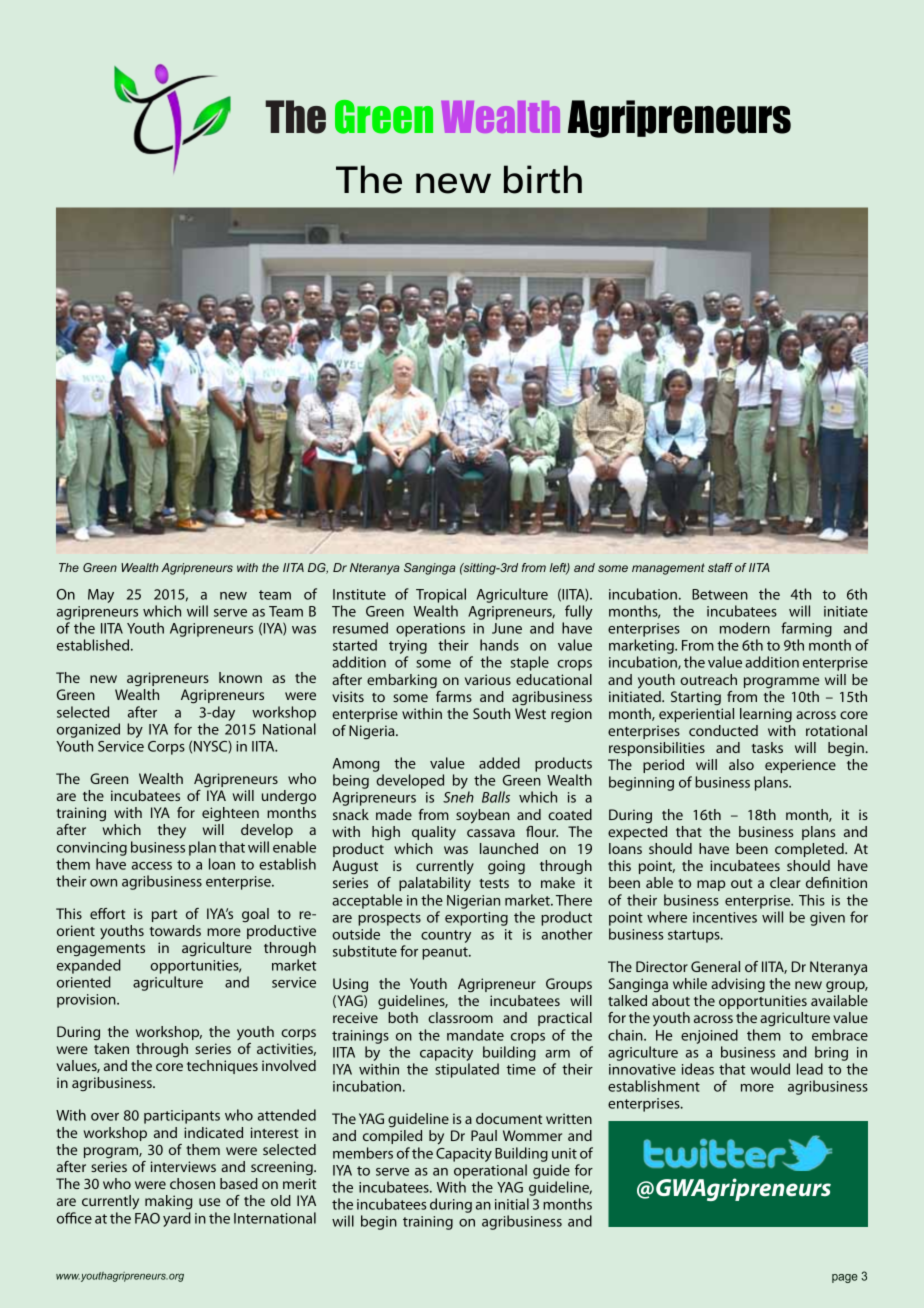 This screenshot has height=1308, width=924. What do you see at coordinates (177, 1219) in the screenshot?
I see `yard` at bounding box center [177, 1219].
